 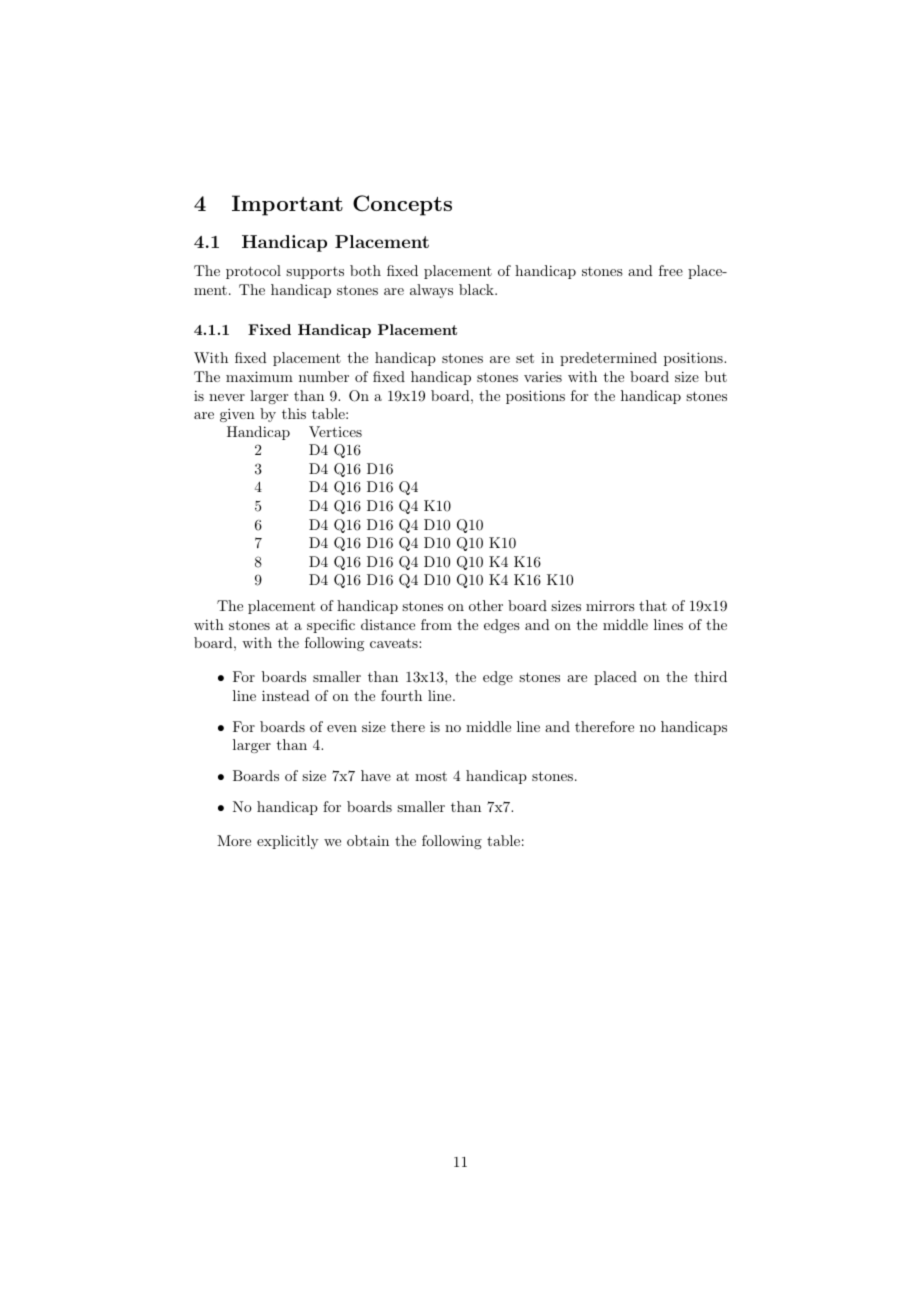 What do you see at coordinates (287, 205) in the screenshot?
I see `Important` at bounding box center [287, 205].
